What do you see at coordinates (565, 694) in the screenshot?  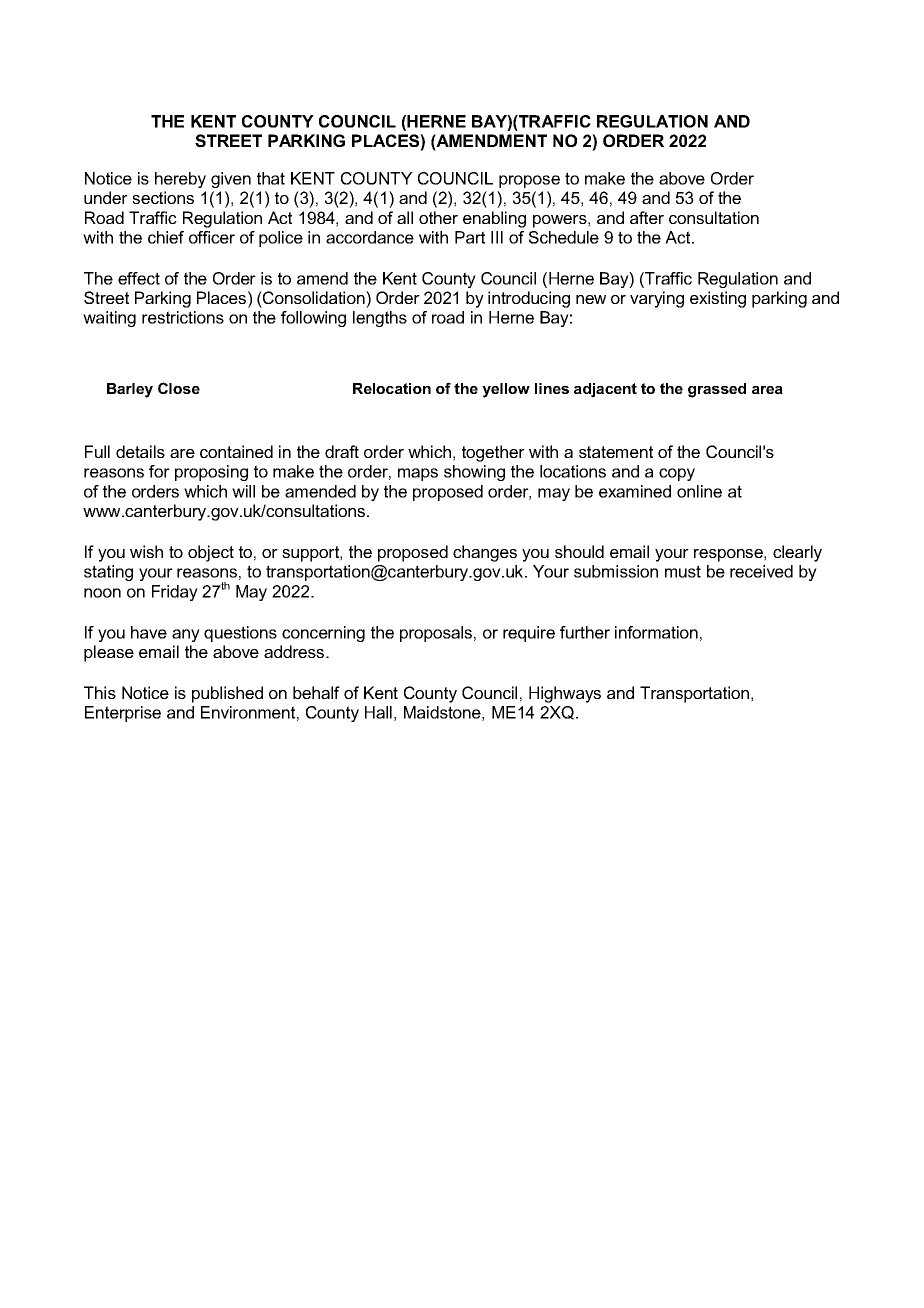 I see `Highways` at bounding box center [565, 694].
